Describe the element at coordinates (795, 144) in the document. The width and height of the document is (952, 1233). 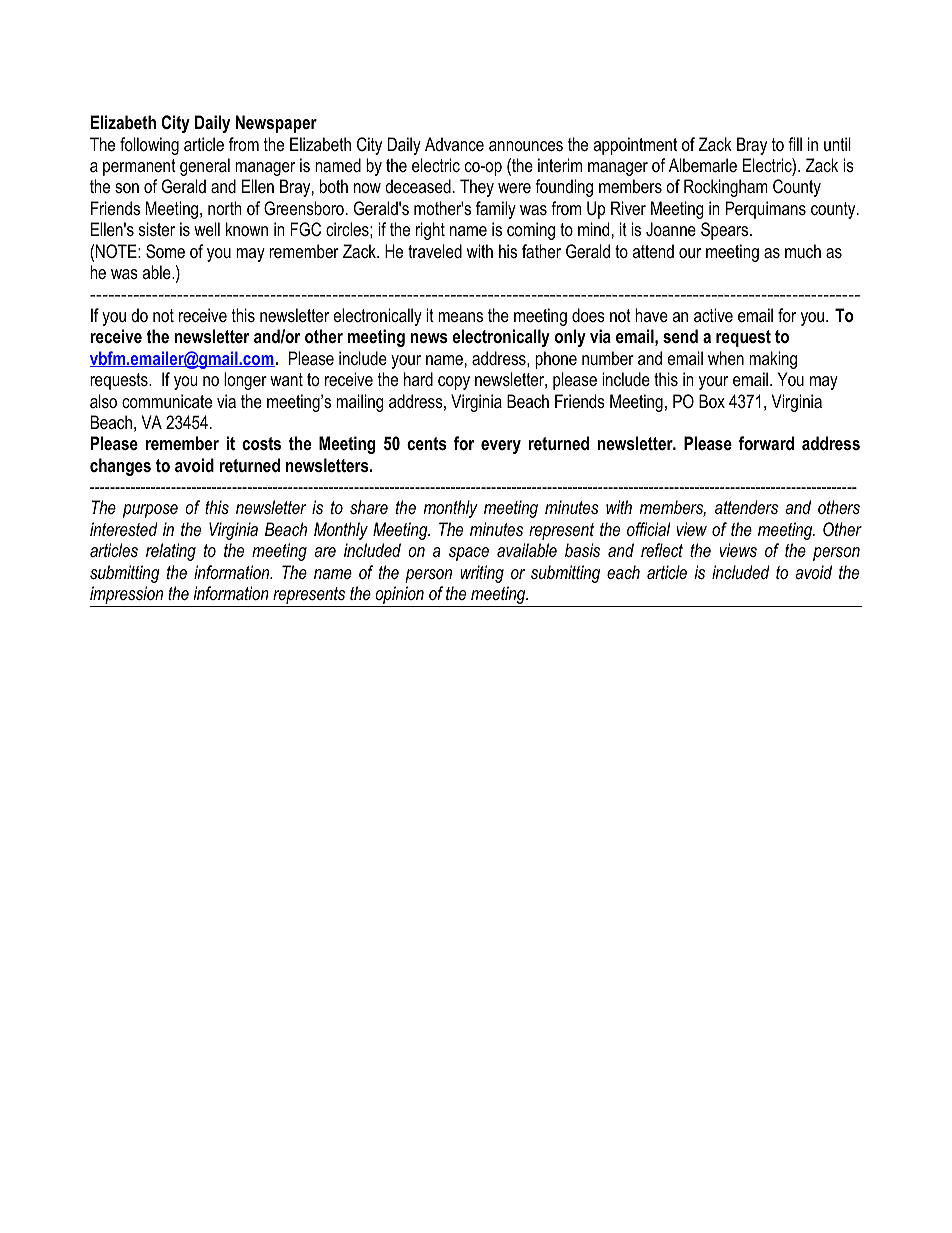
I see `fill` at that location.
